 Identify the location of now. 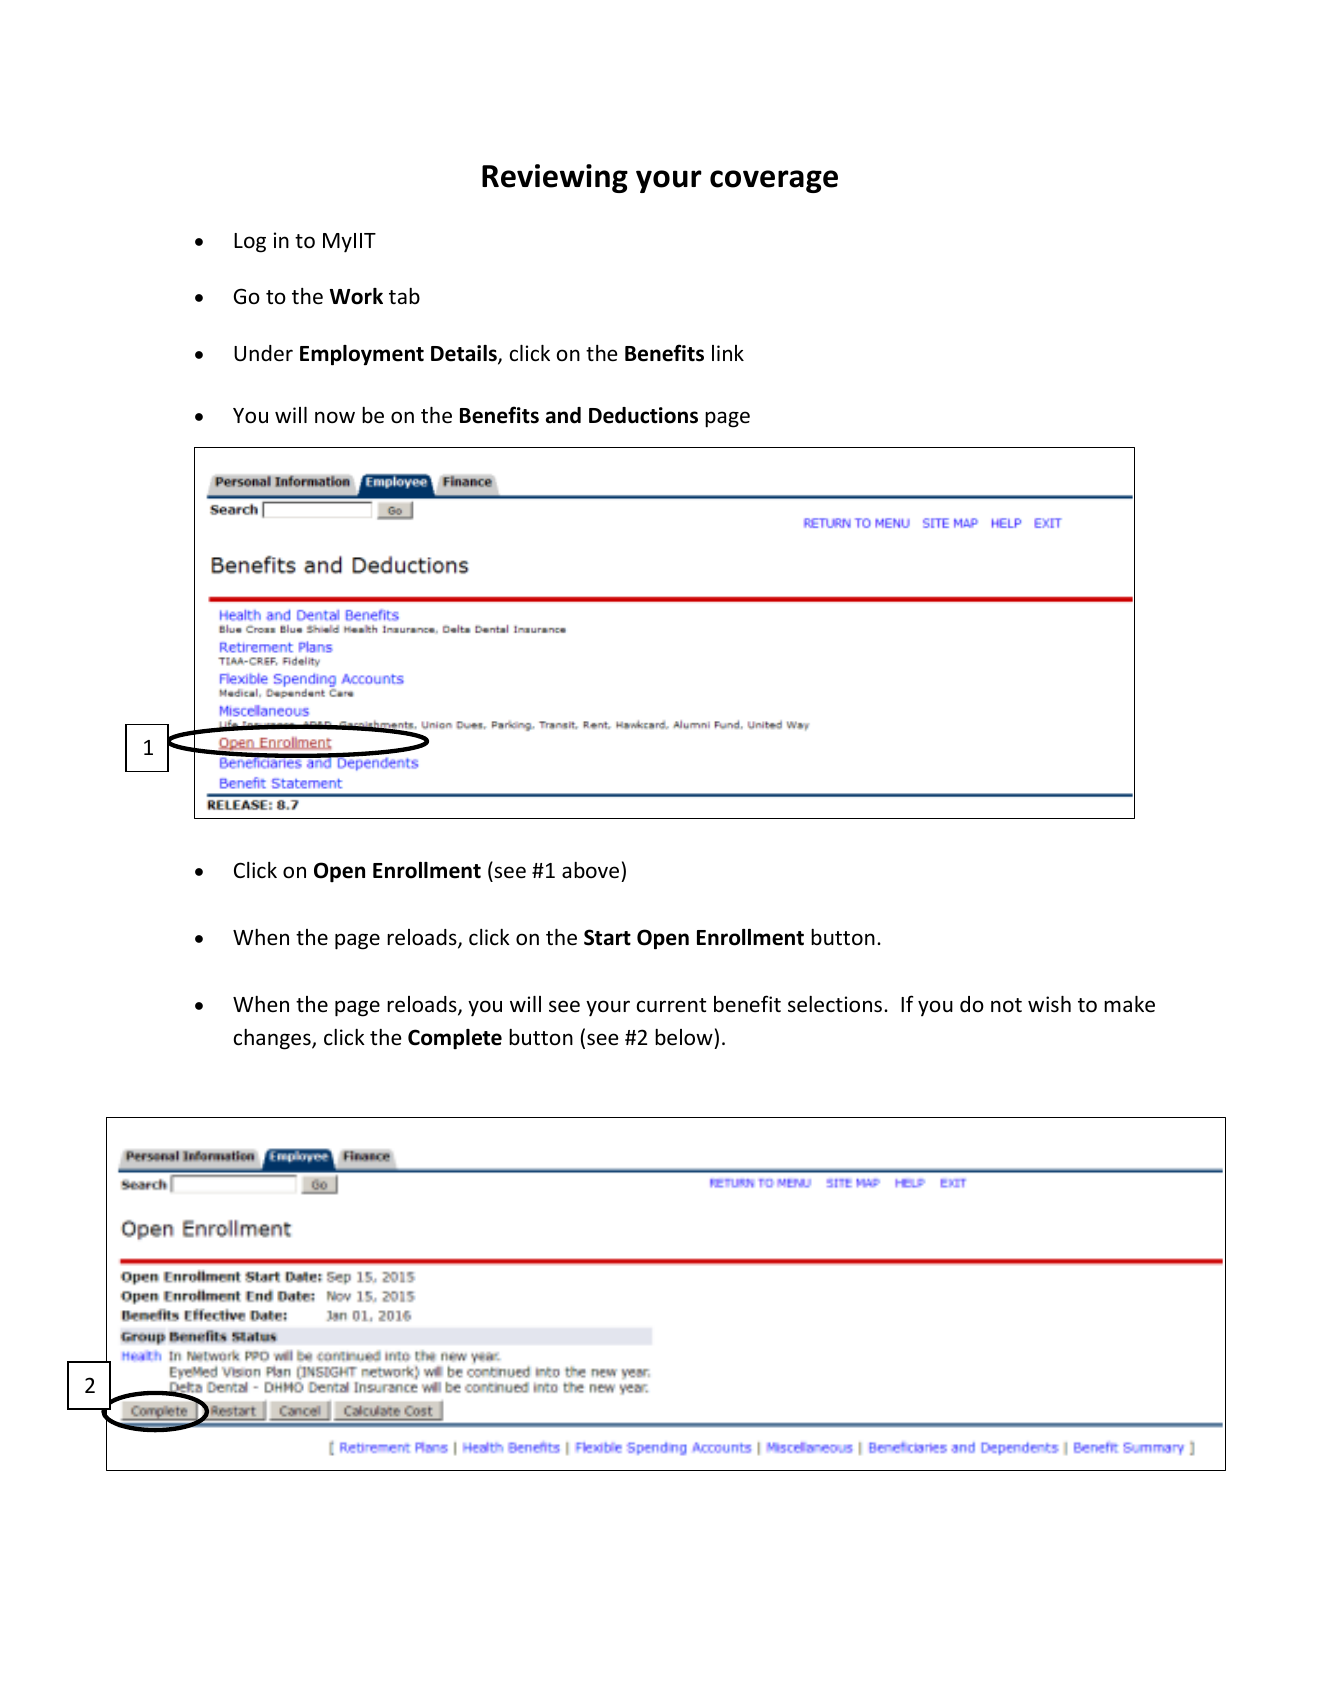
(335, 417).
